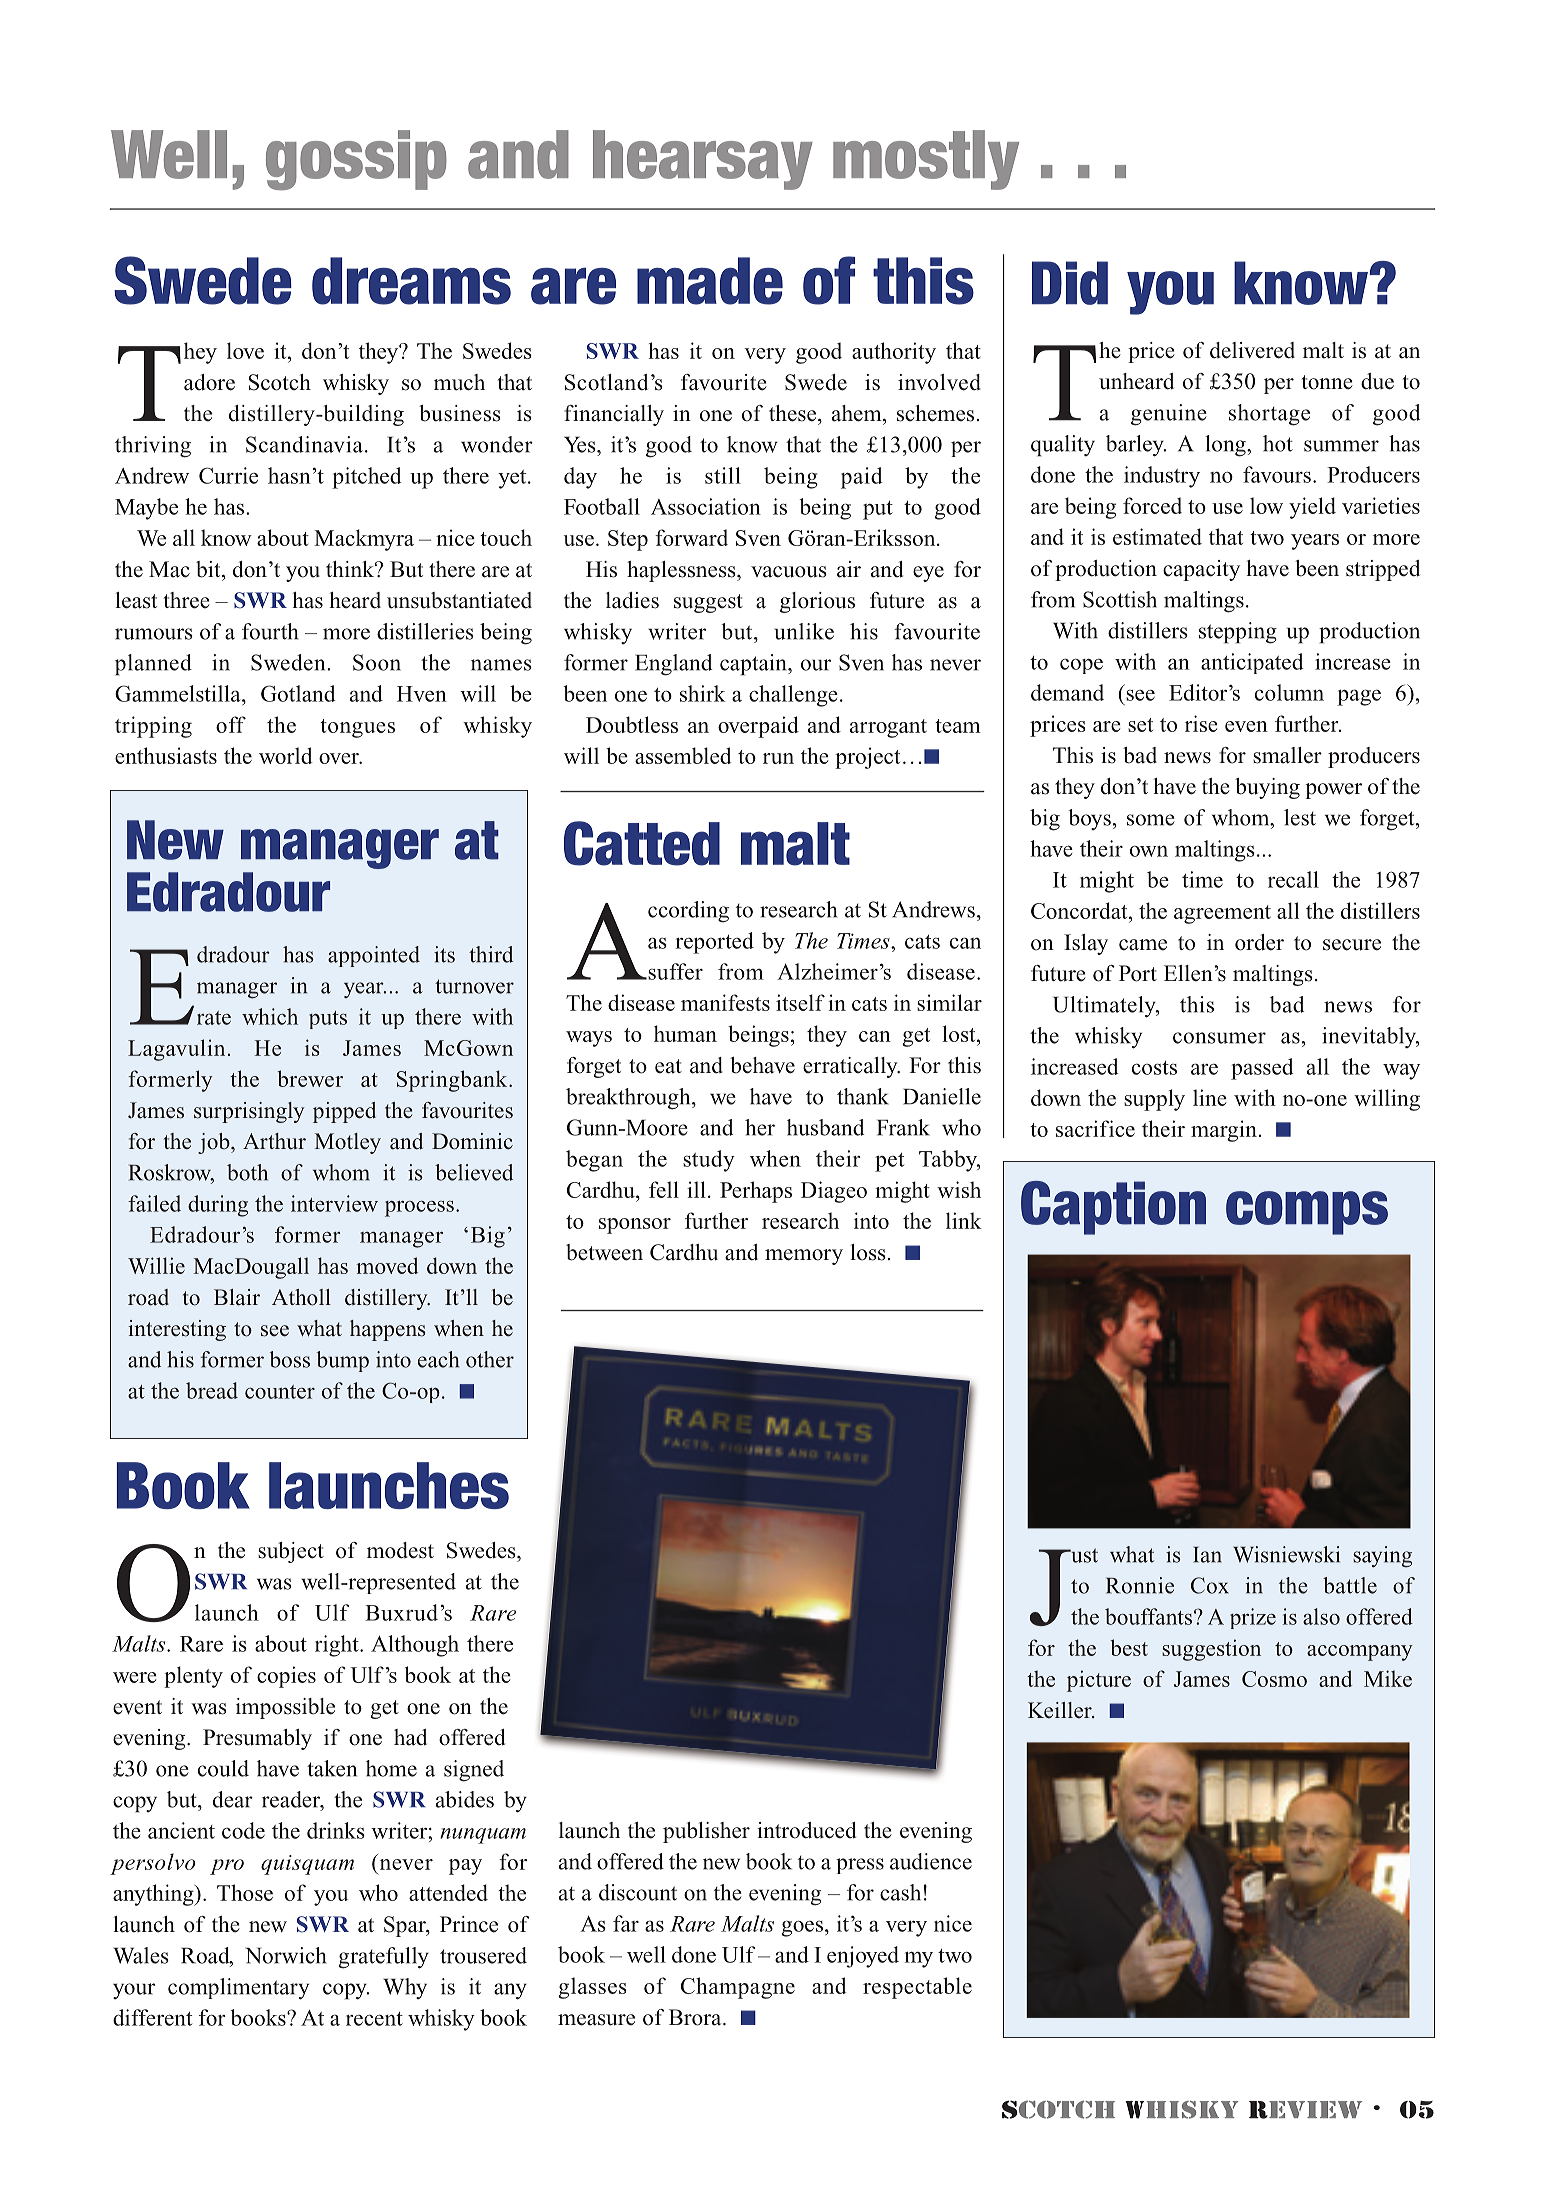  Describe the element at coordinates (238, 1989) in the screenshot. I see `complimentary` at that location.
